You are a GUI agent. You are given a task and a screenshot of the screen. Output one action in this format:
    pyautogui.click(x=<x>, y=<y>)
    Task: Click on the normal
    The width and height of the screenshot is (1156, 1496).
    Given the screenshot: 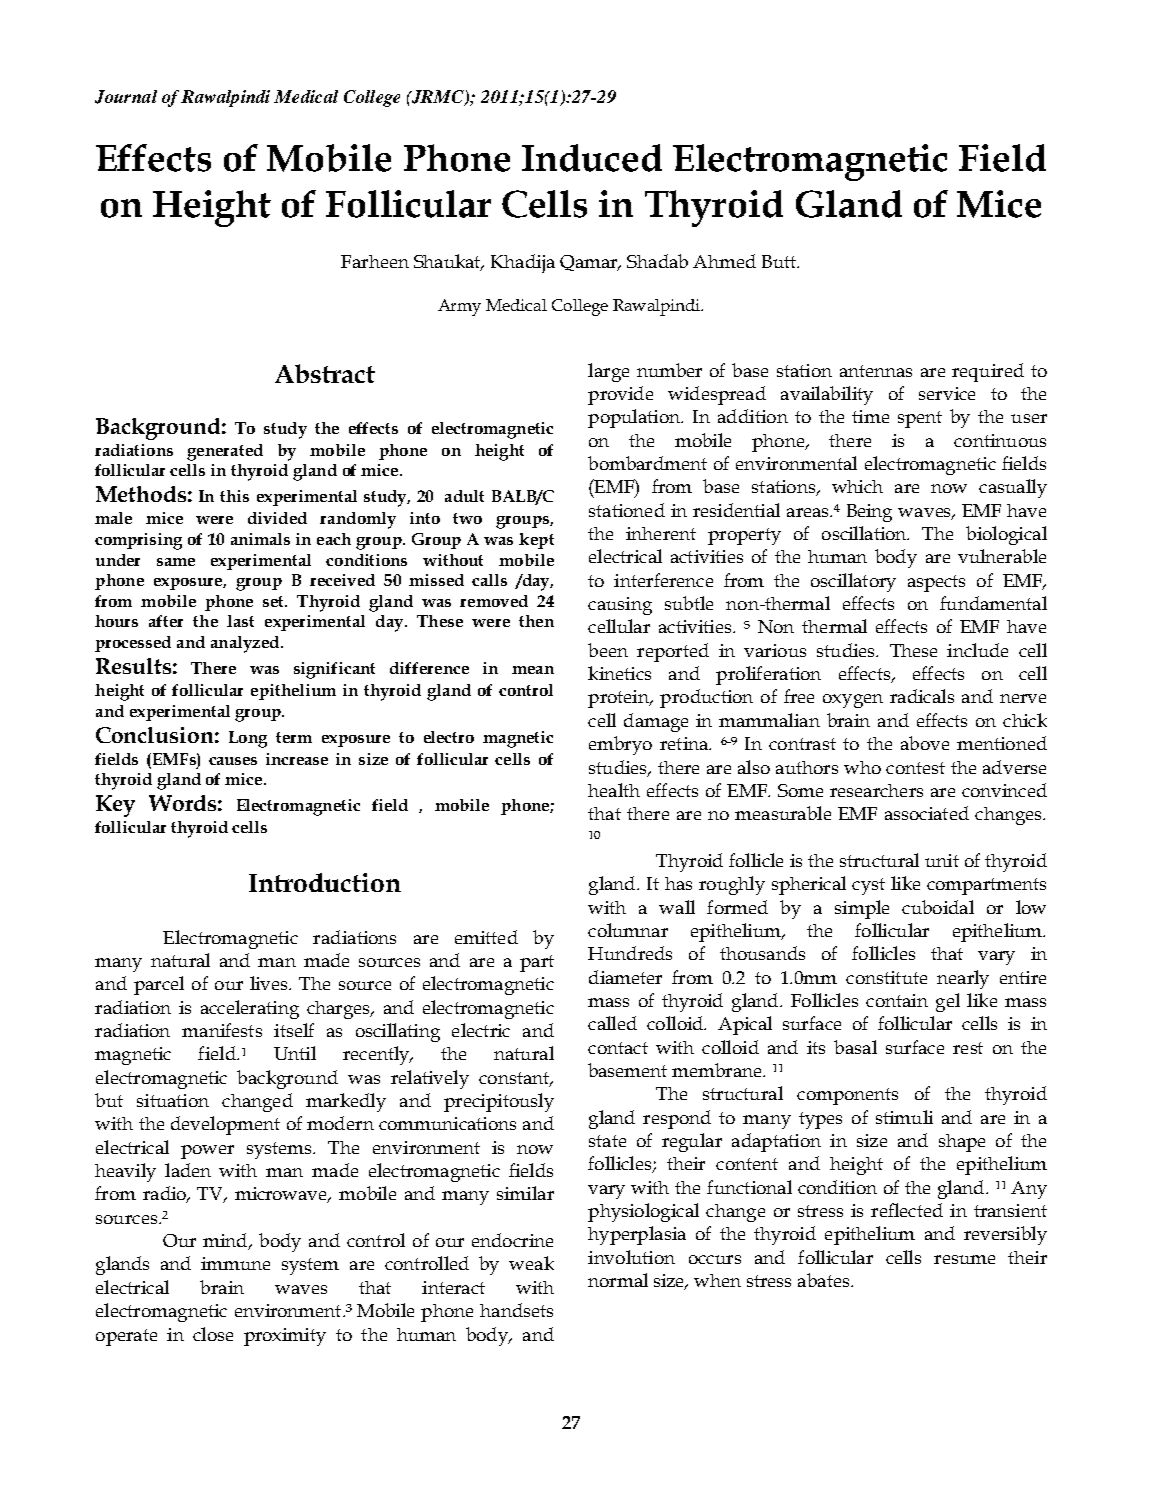 What is the action you would take?
    pyautogui.click(x=618, y=1280)
